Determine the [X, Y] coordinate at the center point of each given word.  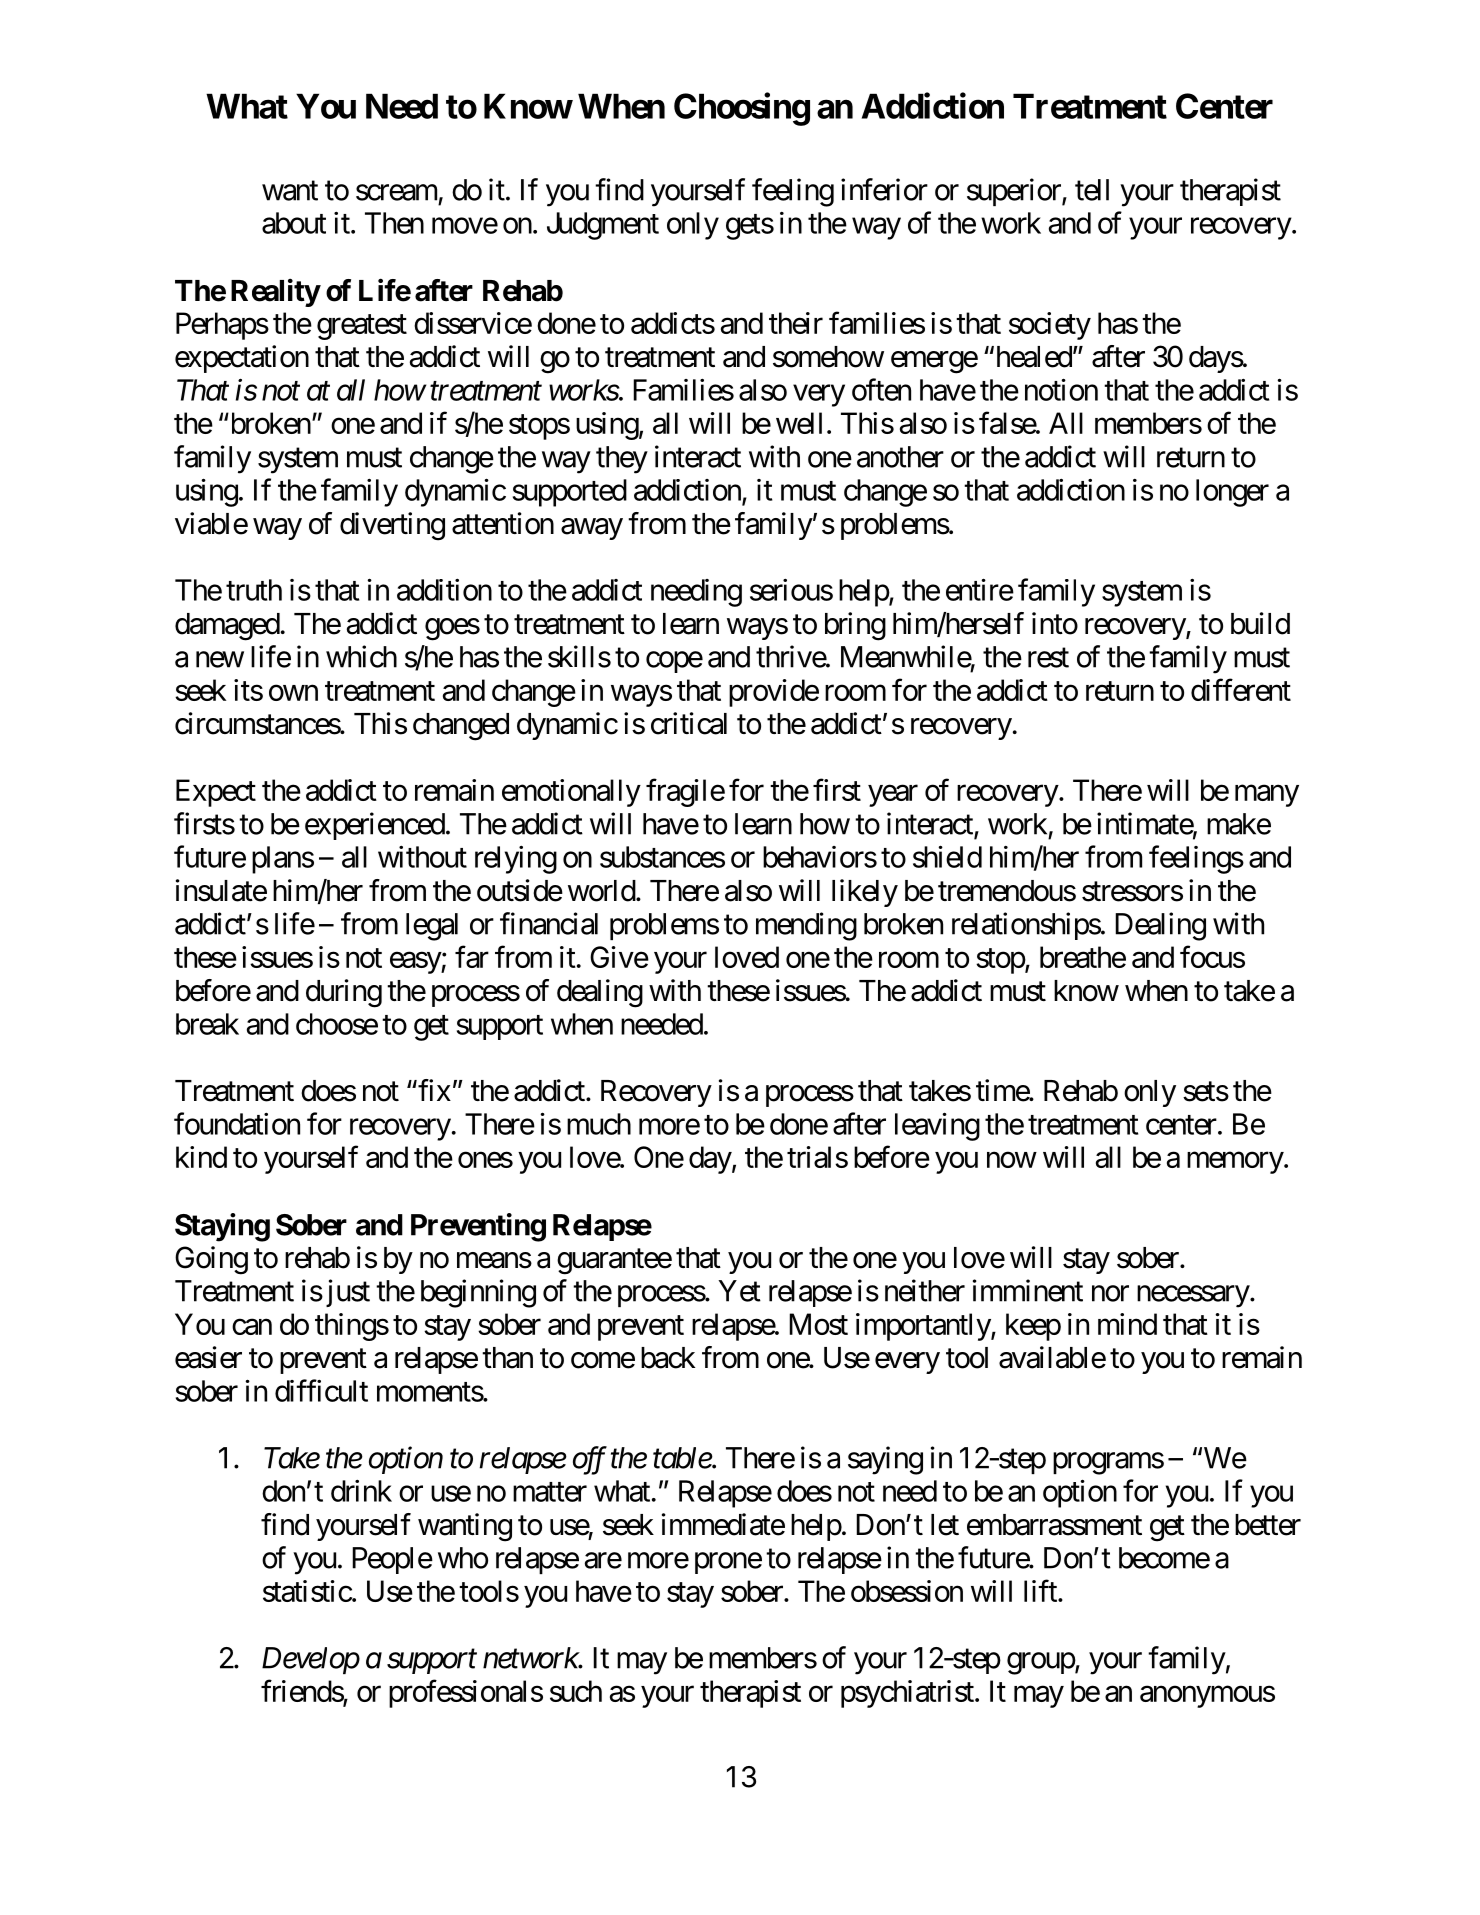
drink [361, 1491]
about [294, 223]
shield [947, 856]
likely [865, 893]
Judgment [603, 226]
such [576, 1691]
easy [416, 963]
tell [1092, 190]
